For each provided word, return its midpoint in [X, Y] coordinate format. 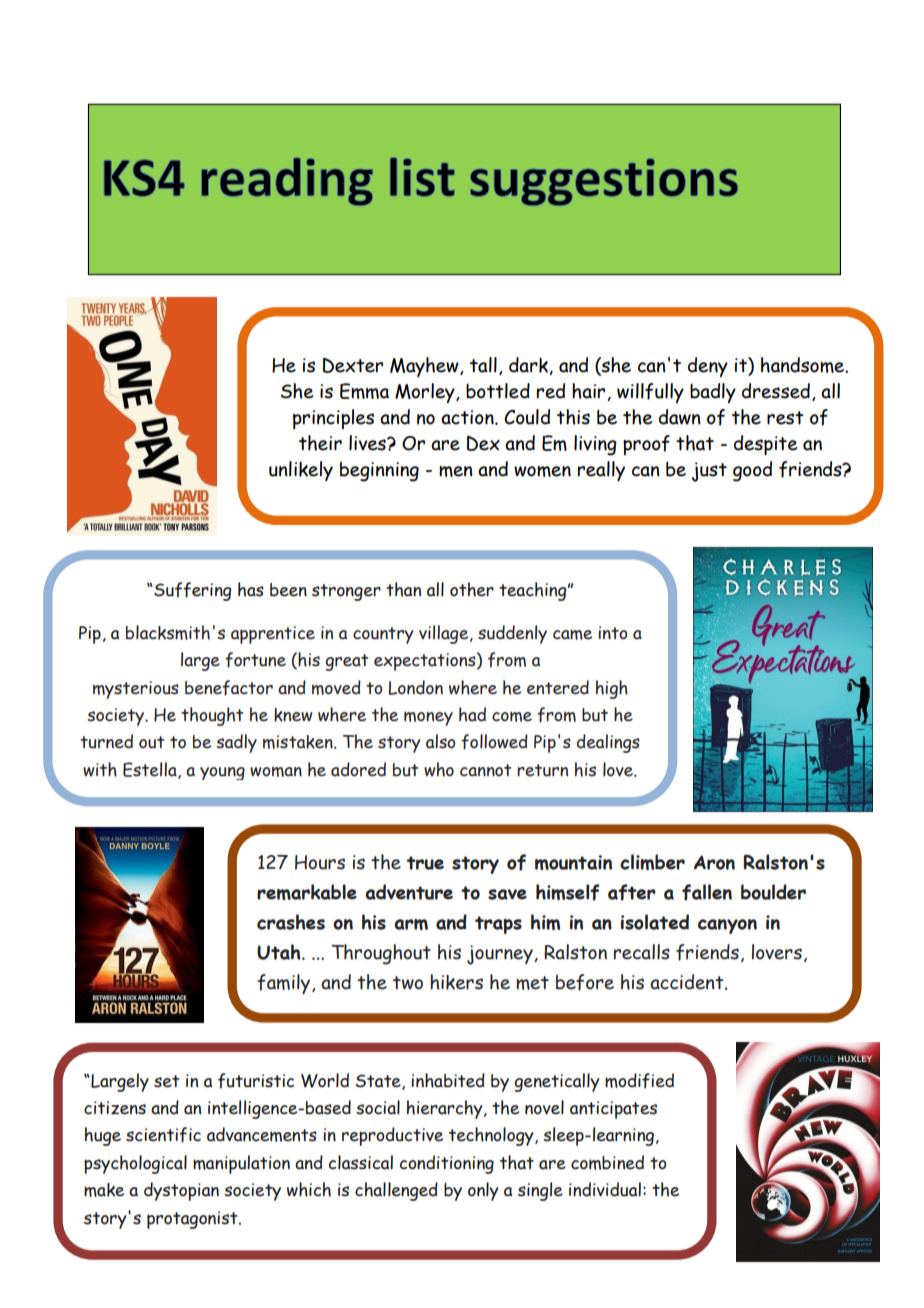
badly [713, 393]
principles [333, 419]
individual [605, 1189]
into [612, 633]
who [439, 769]
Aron [714, 862]
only [483, 1191]
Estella [151, 770]
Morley [426, 393]
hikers [456, 982]
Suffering [191, 591]
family [285, 984]
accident [688, 982]
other [472, 589]
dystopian [181, 1191]
